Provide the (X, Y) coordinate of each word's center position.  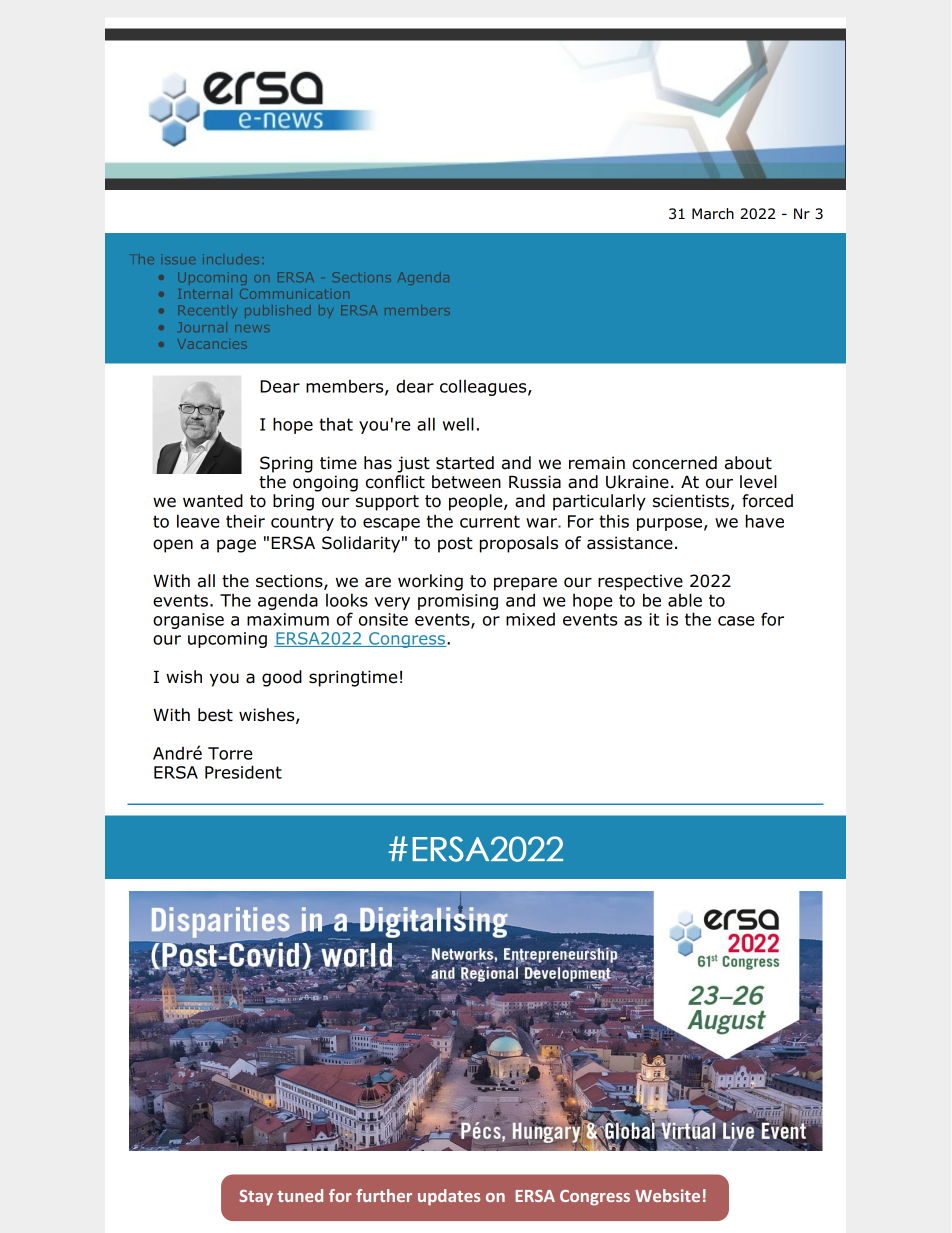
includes (231, 259)
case (736, 621)
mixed (530, 619)
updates (449, 1197)
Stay (256, 1198)
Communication (294, 294)
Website (667, 1195)
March (713, 214)
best (215, 715)
